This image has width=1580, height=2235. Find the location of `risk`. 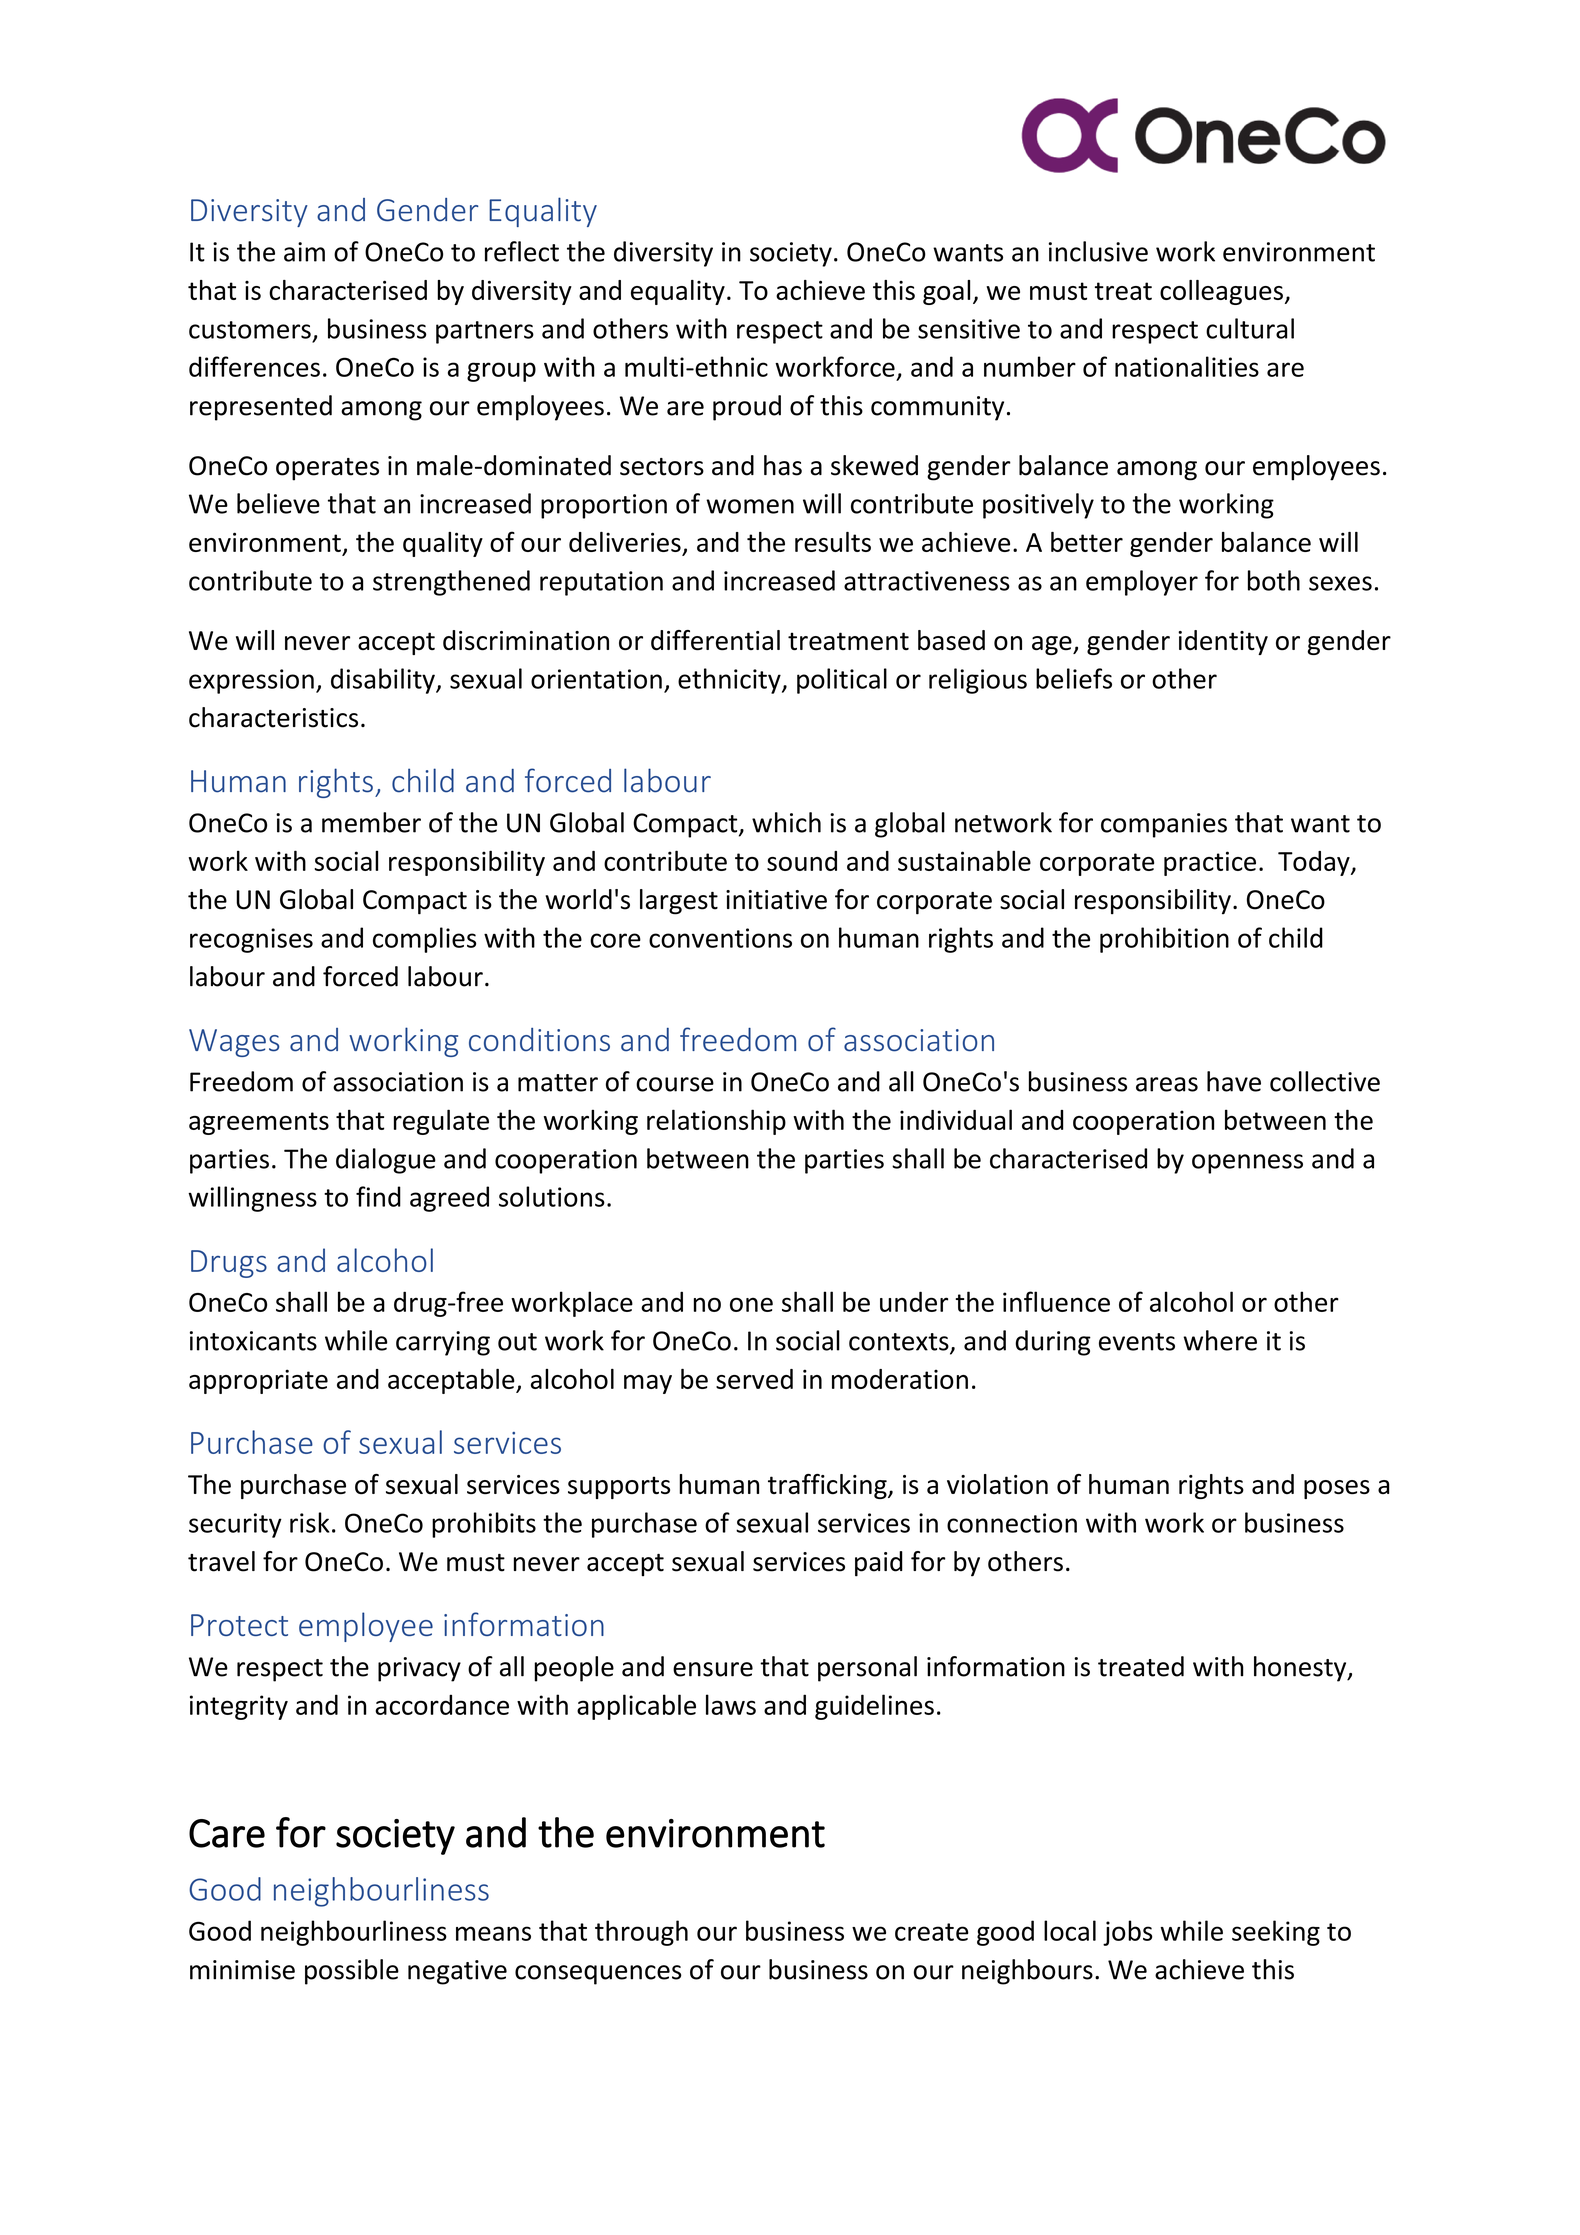

risk is located at coordinates (310, 1522).
